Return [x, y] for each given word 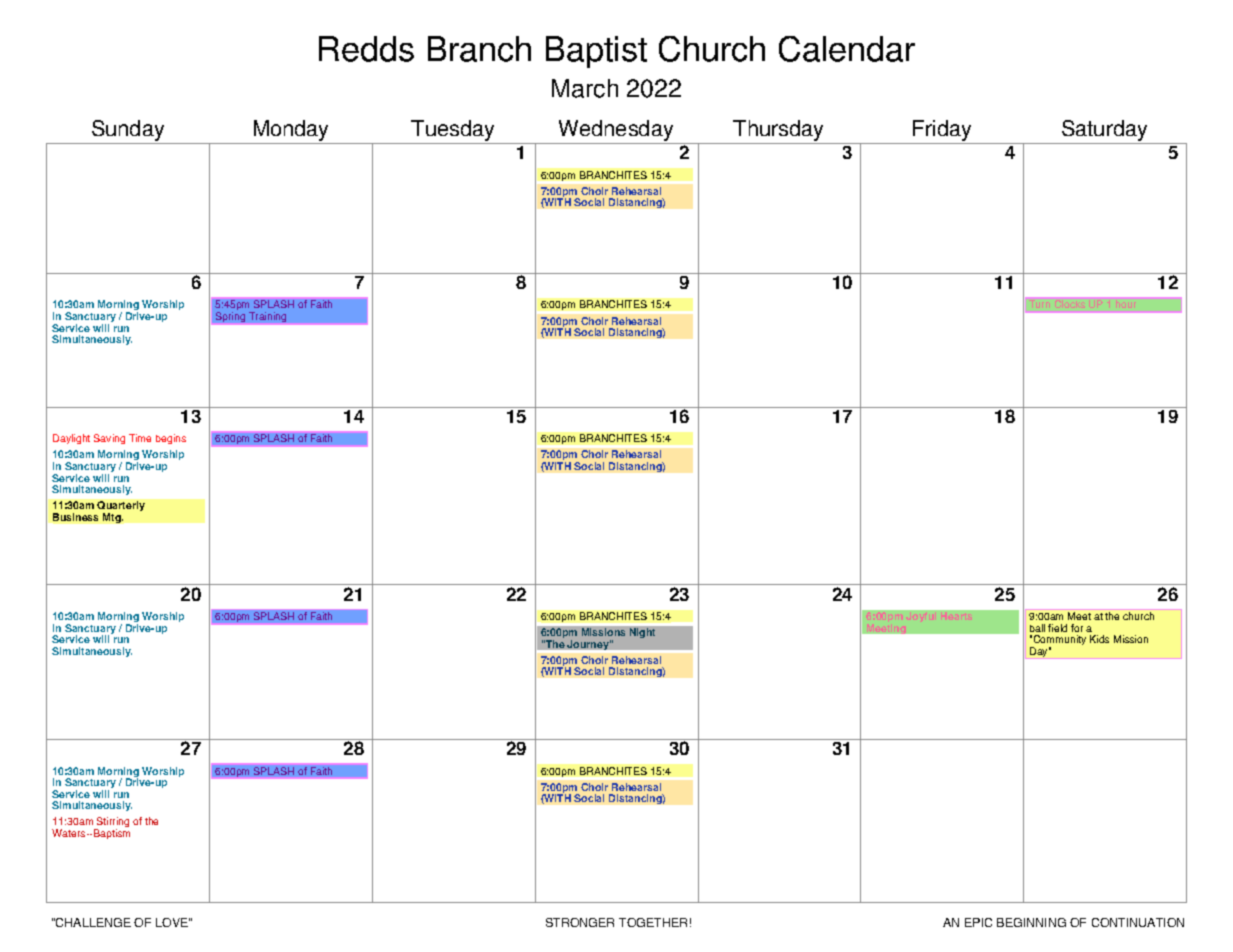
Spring [230, 317]
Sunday [128, 130]
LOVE [173, 922]
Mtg [113, 518]
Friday [942, 130]
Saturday [1104, 130]
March [585, 88]
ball [1037, 628]
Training [267, 317]
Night [642, 633]
